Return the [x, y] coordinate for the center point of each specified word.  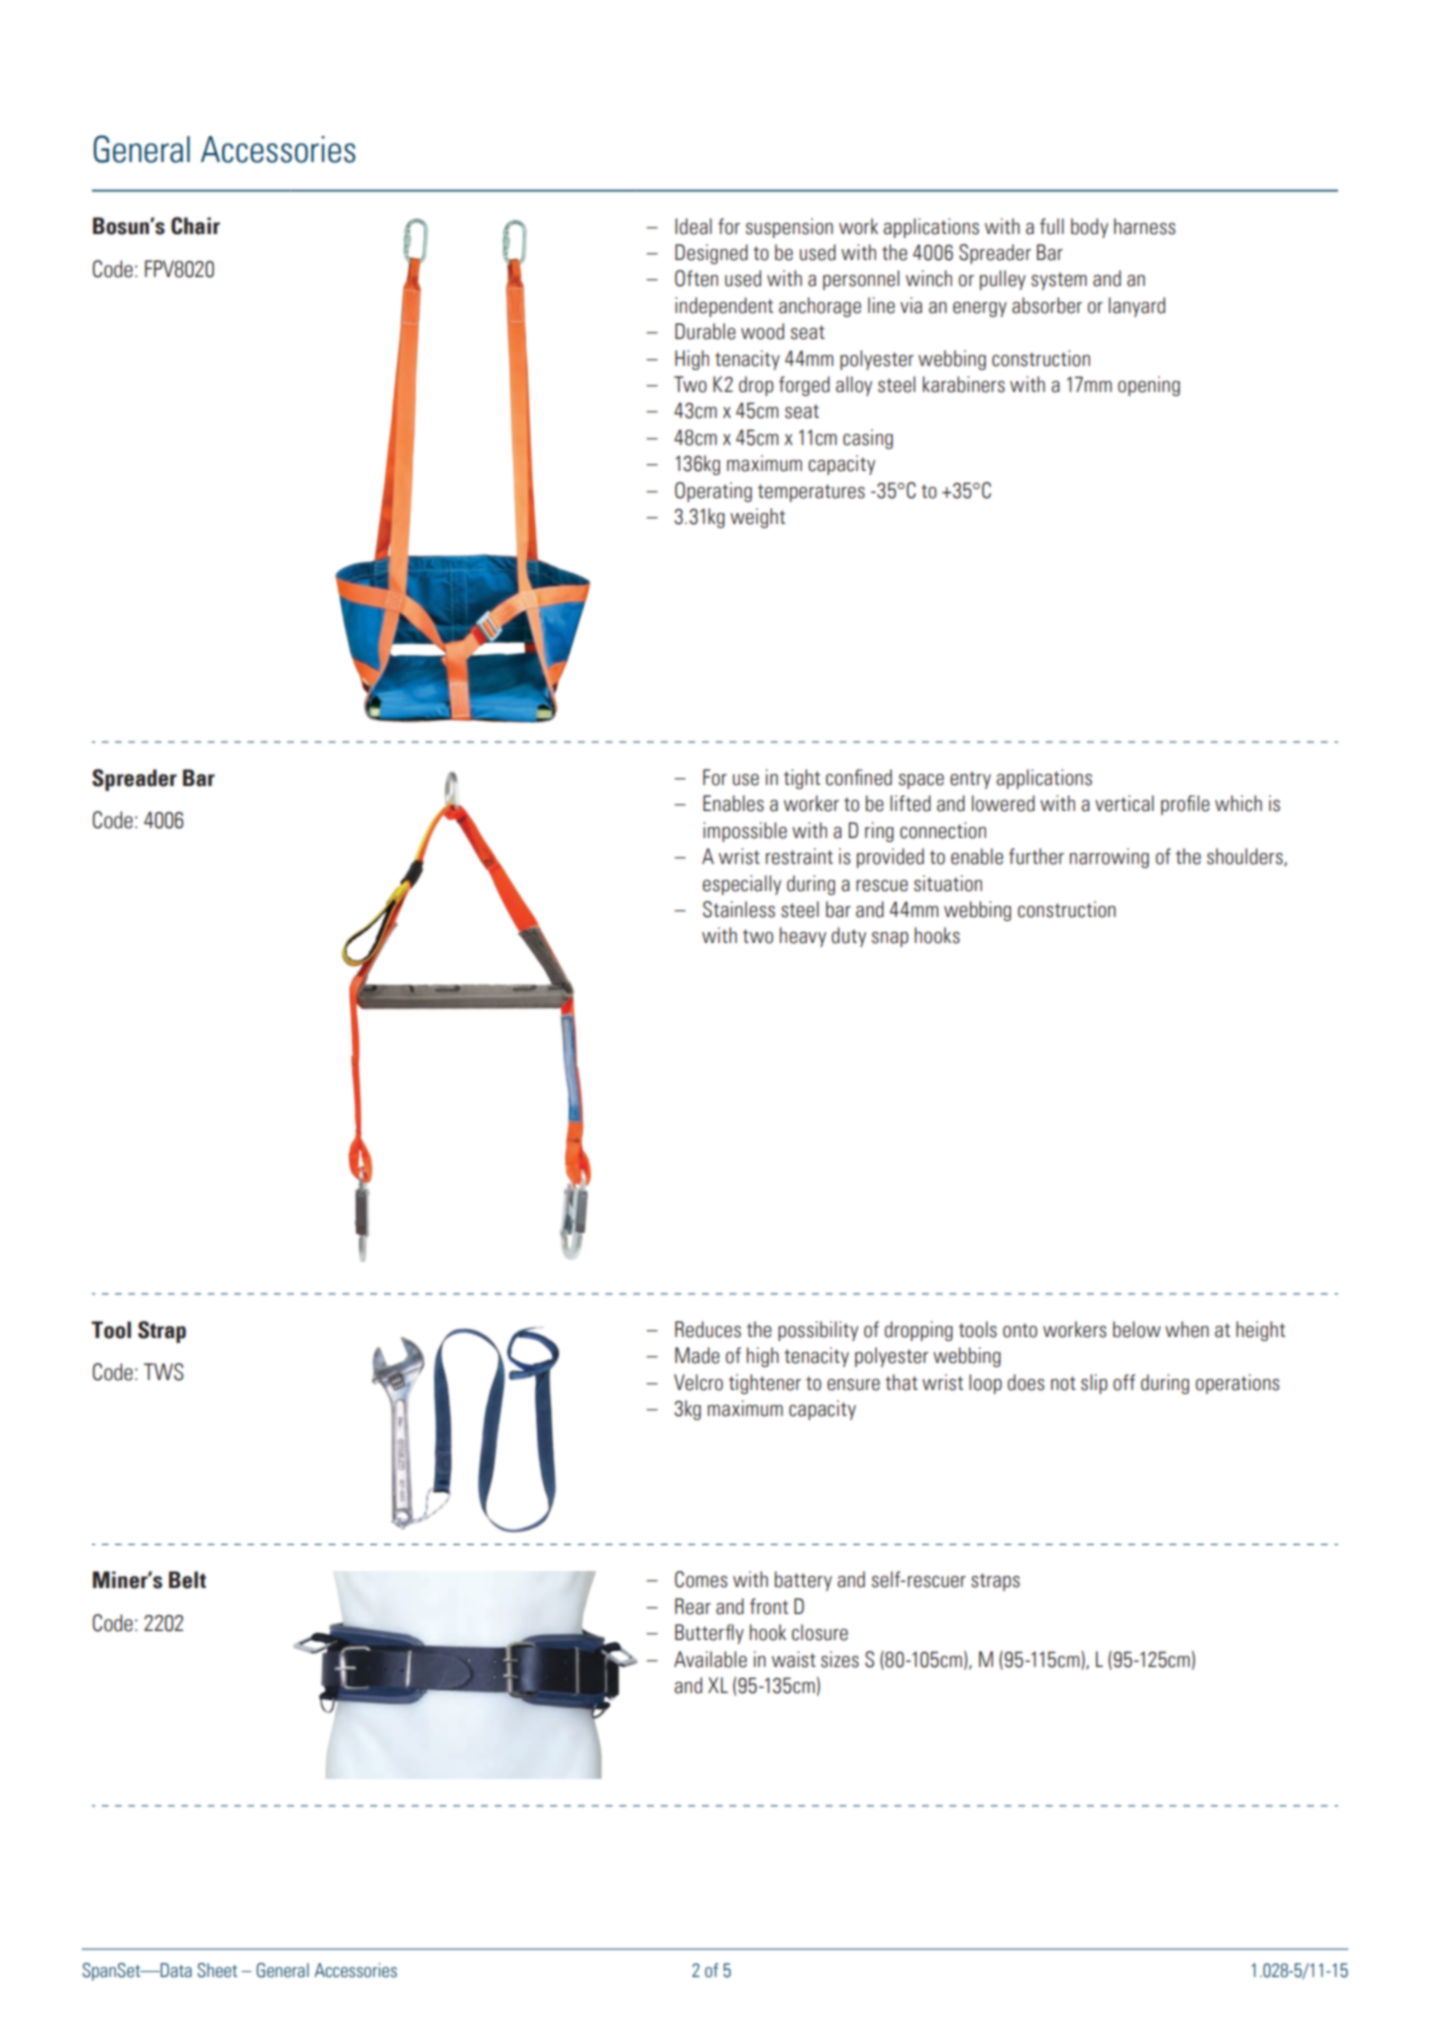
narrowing [1109, 858]
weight [757, 518]
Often [696, 278]
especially [742, 885]
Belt [187, 1580]
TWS [164, 1372]
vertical [1124, 803]
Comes [701, 1579]
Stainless [739, 909]
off [1124, 1382]
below [1137, 1329]
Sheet [217, 1970]
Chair [195, 226]
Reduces [708, 1329]
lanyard [1137, 307]
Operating [713, 492]
